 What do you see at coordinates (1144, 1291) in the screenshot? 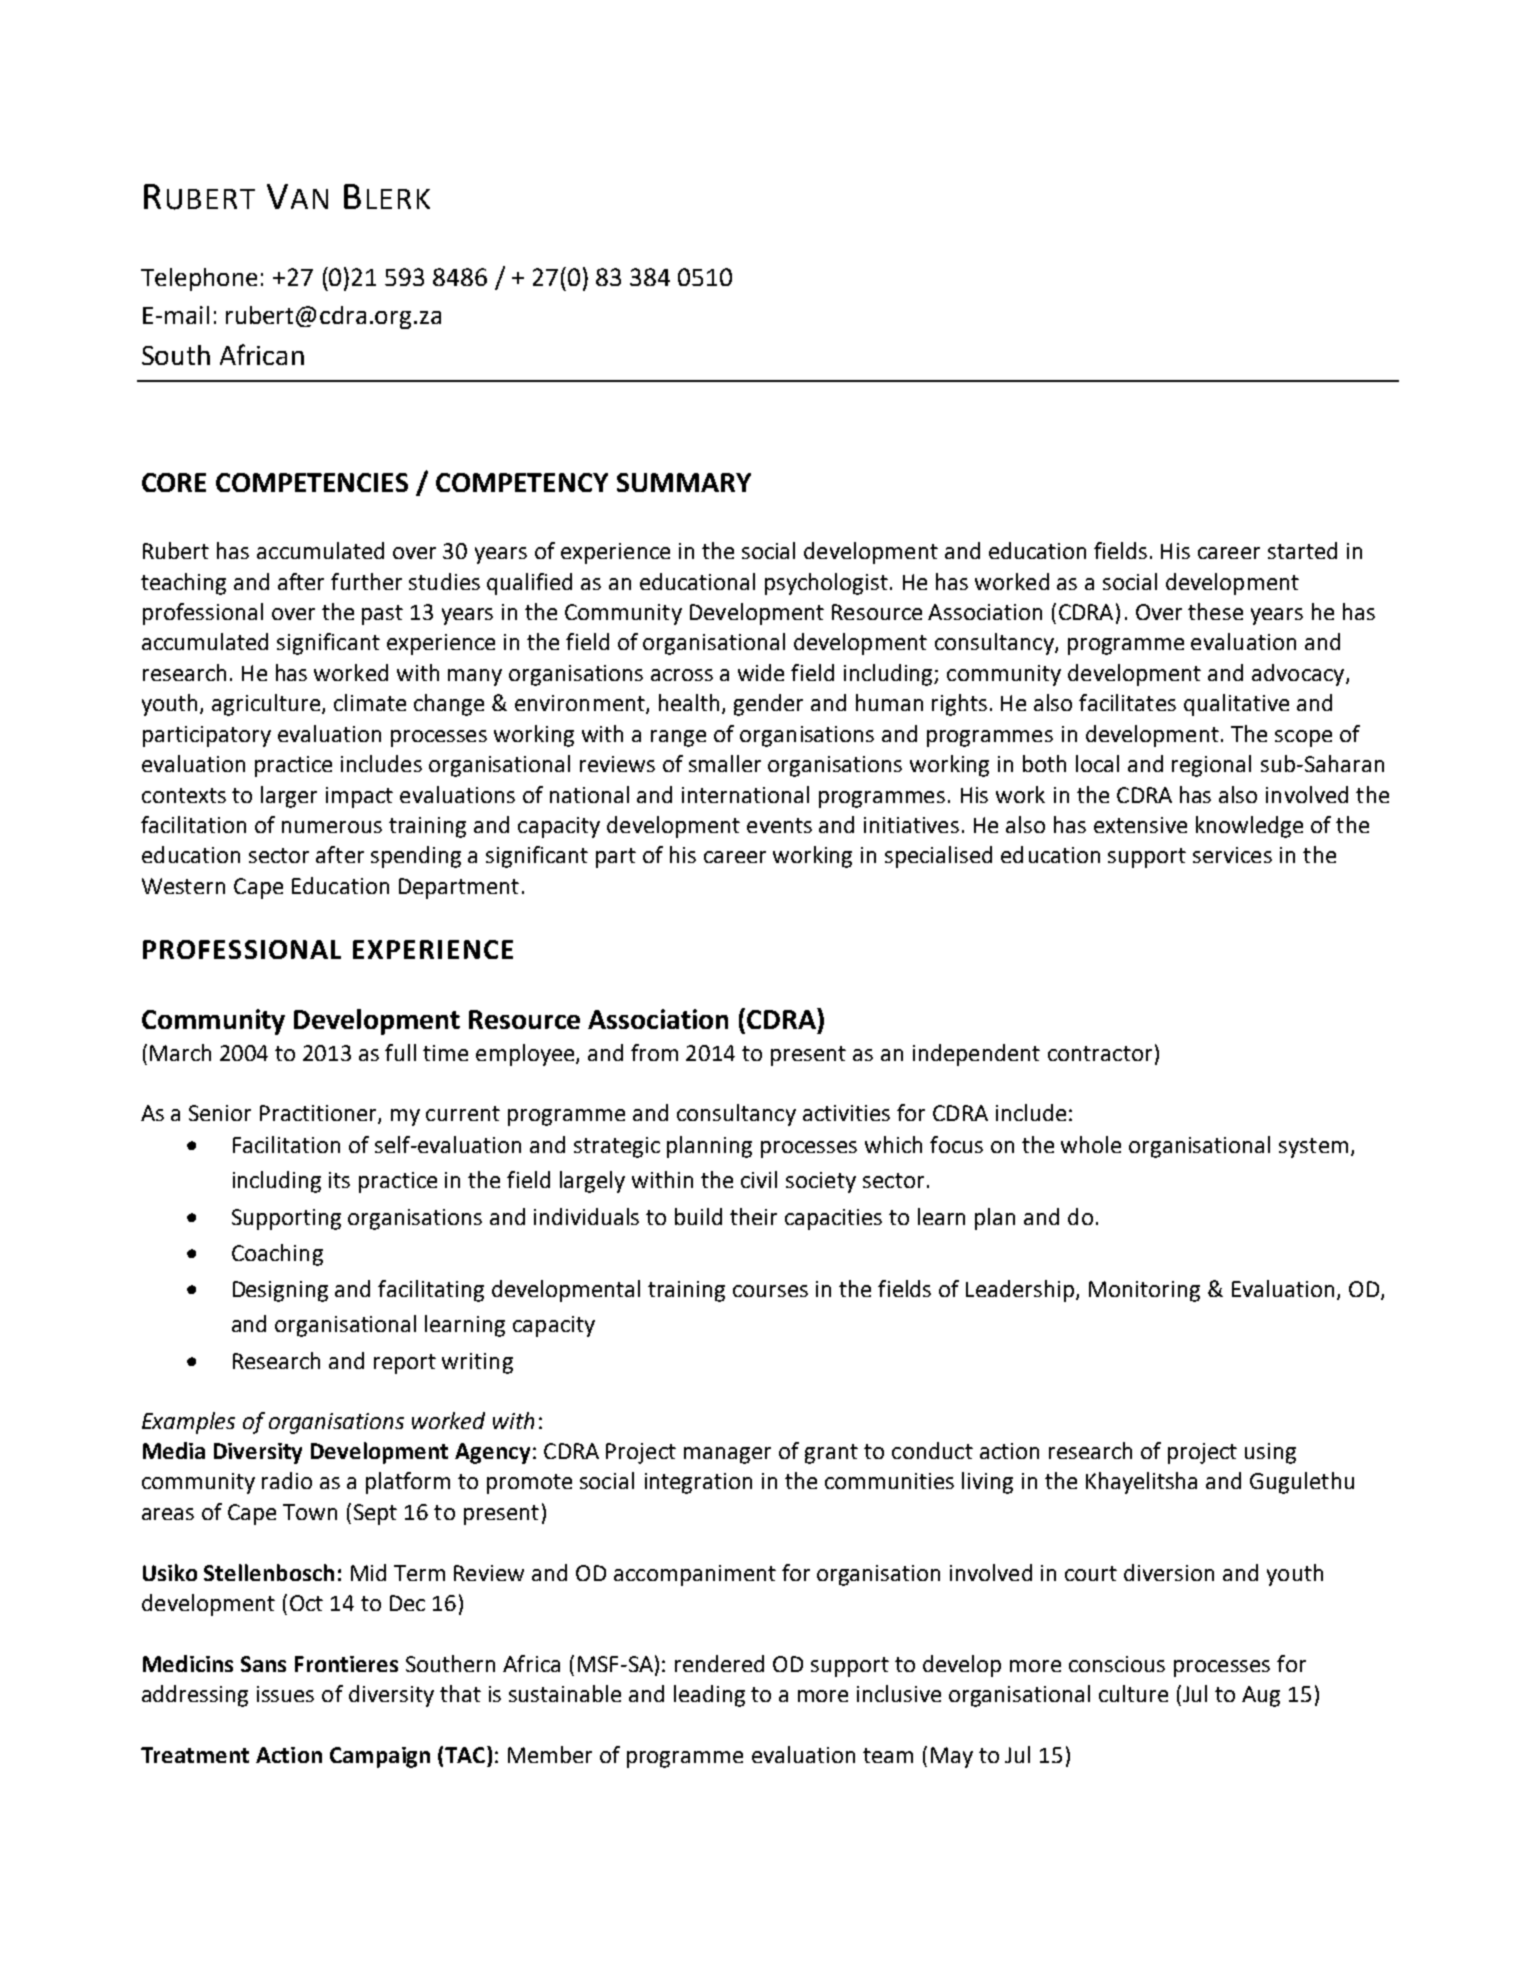
I see `Monitoring` at bounding box center [1144, 1291].
